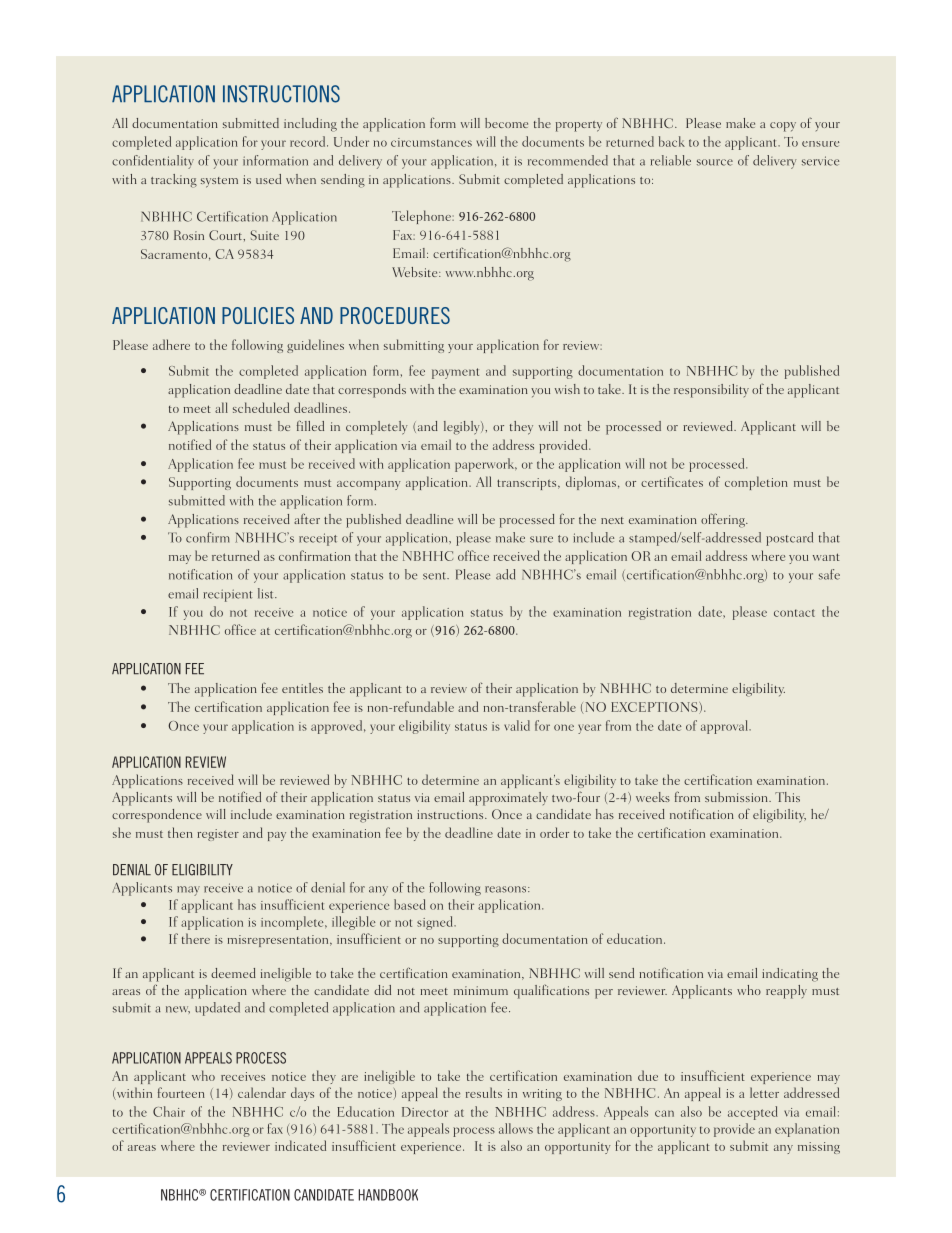  What do you see at coordinates (506, 123) in the screenshot?
I see `become` at bounding box center [506, 123].
